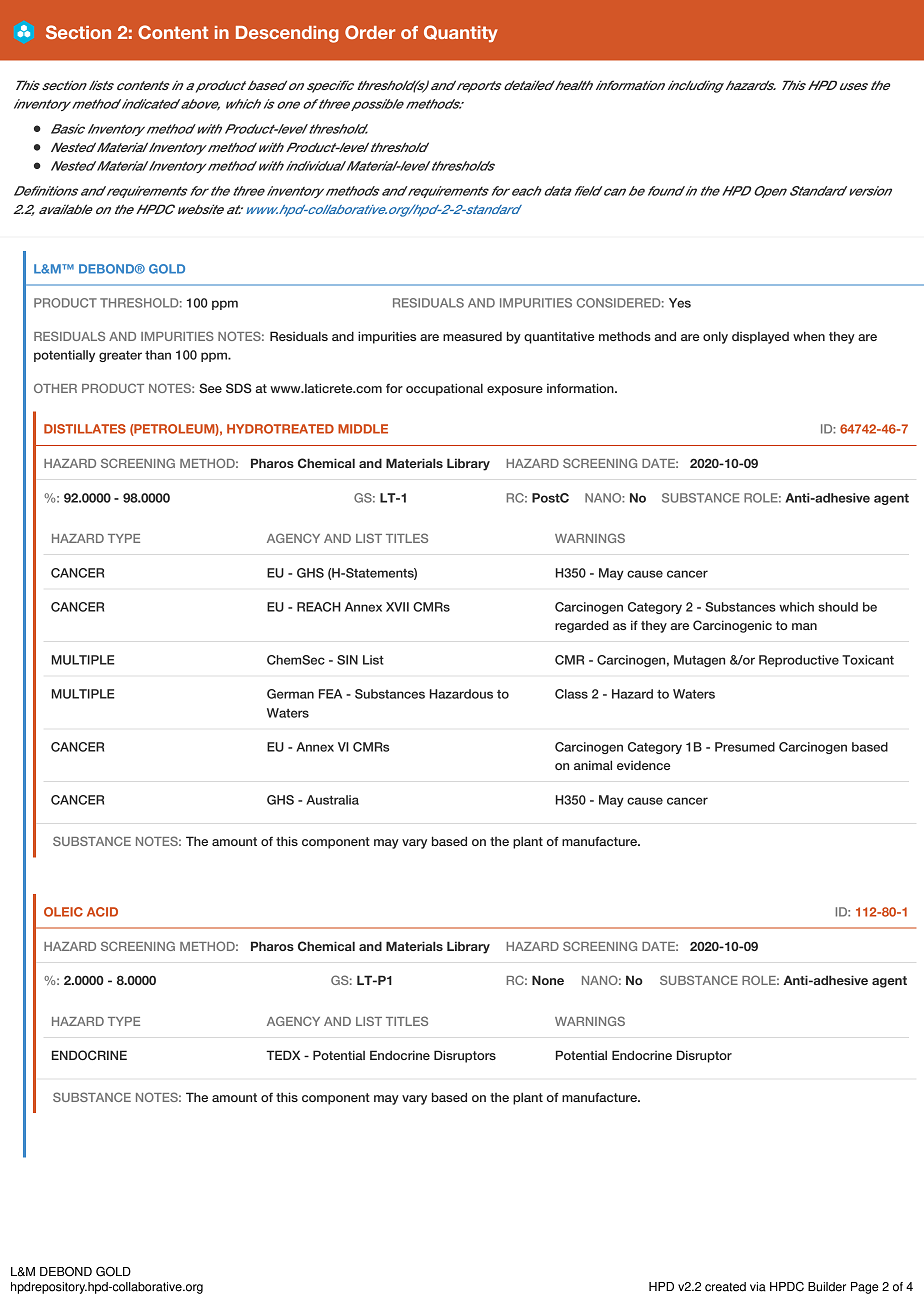 The width and height of the screenshot is (924, 1308). What do you see at coordinates (287, 34) in the screenshot?
I see `Descending` at bounding box center [287, 34].
